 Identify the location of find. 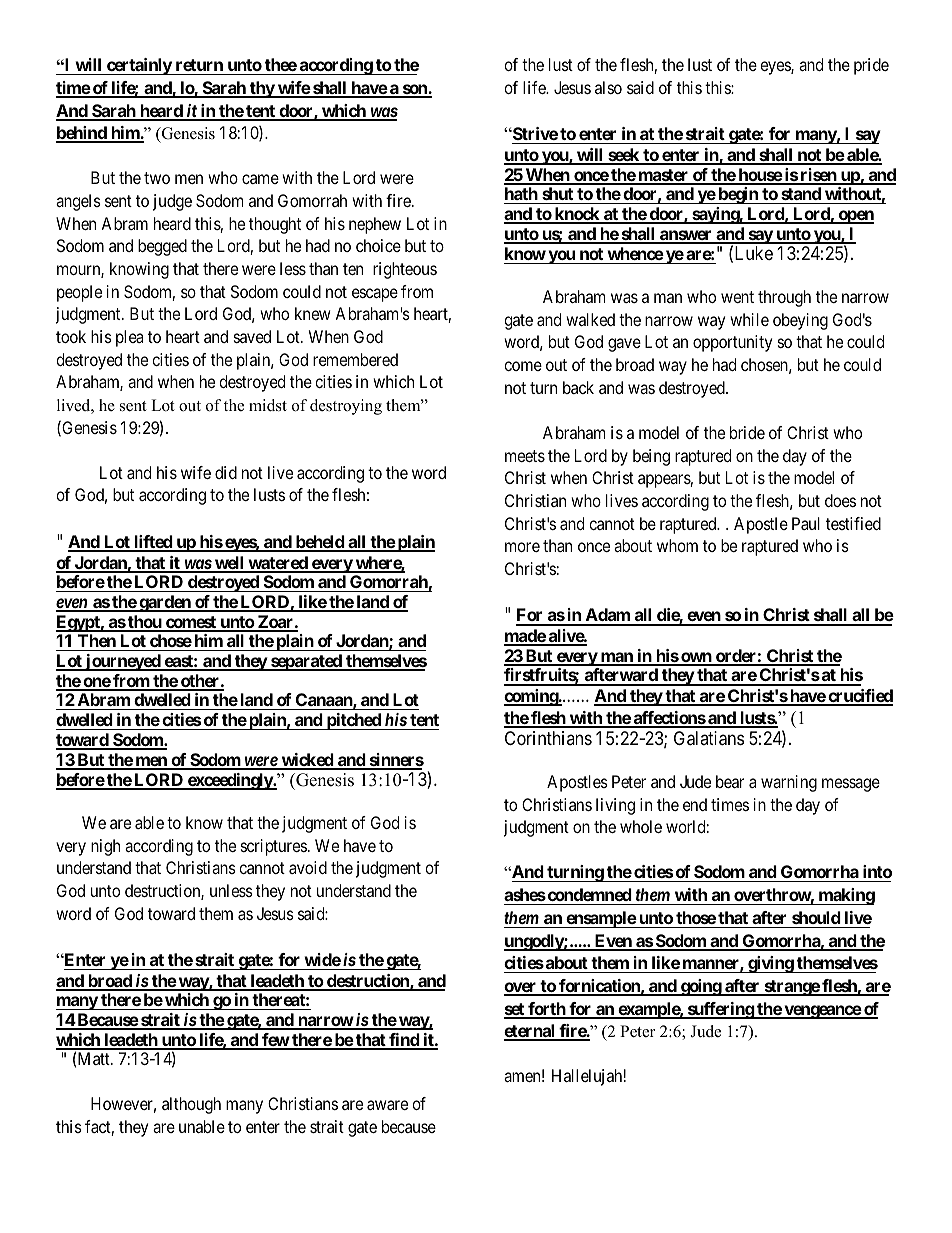
(404, 1041).
